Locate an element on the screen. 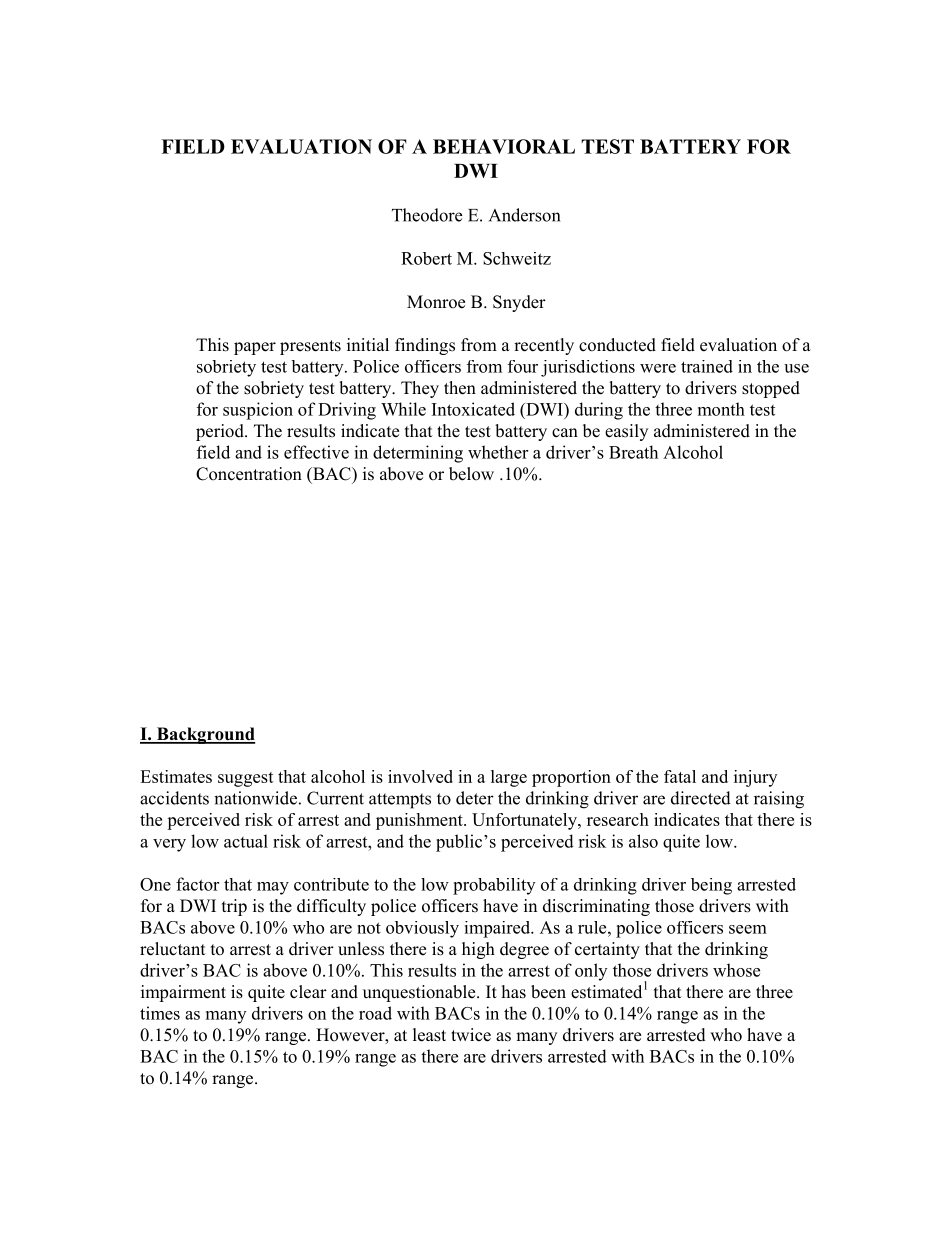 Image resolution: width=952 pixels, height=1233 pixels. Concentration is located at coordinates (249, 474).
